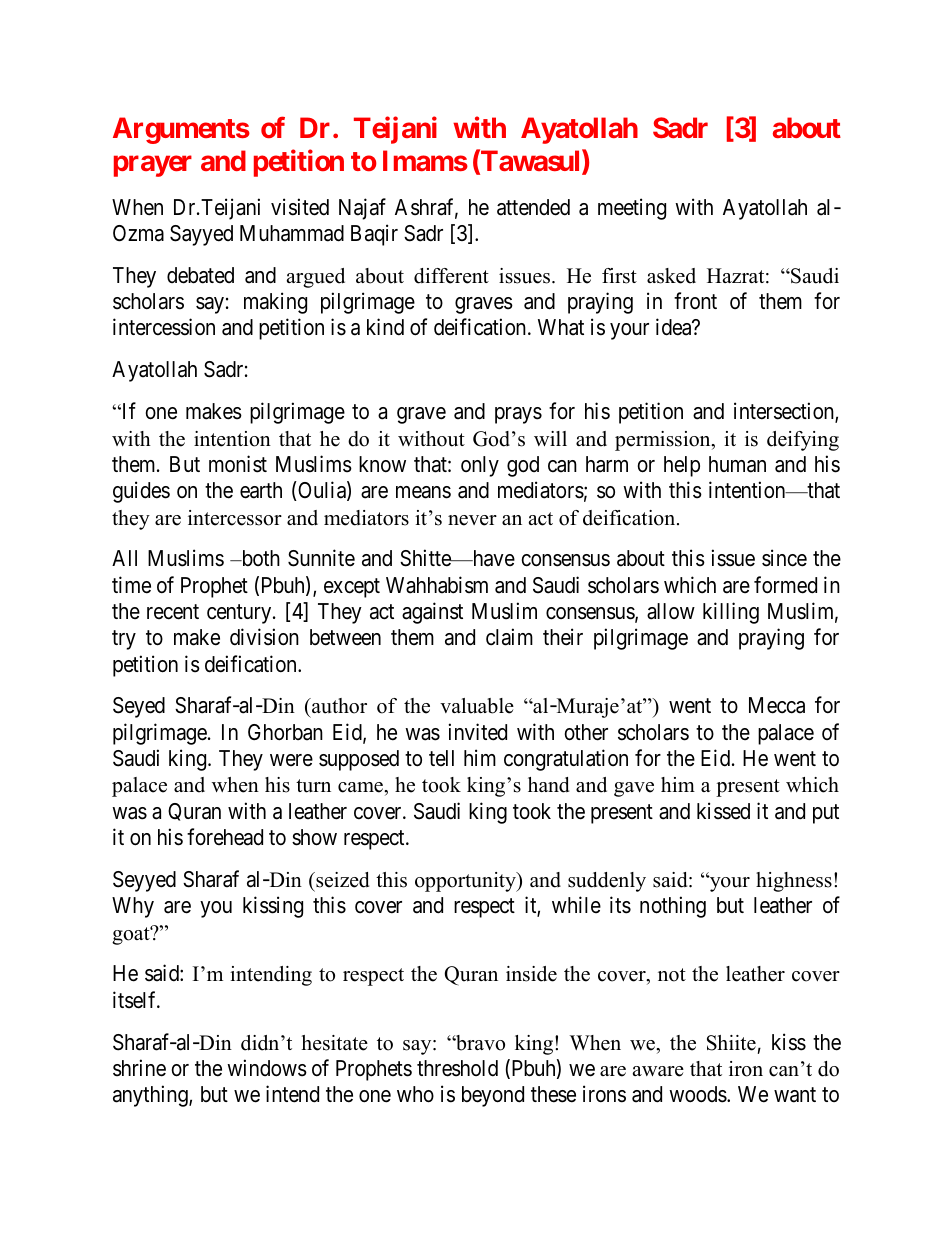 This screenshot has height=1233, width=952. What do you see at coordinates (533, 207) in the screenshot?
I see `attended` at bounding box center [533, 207].
